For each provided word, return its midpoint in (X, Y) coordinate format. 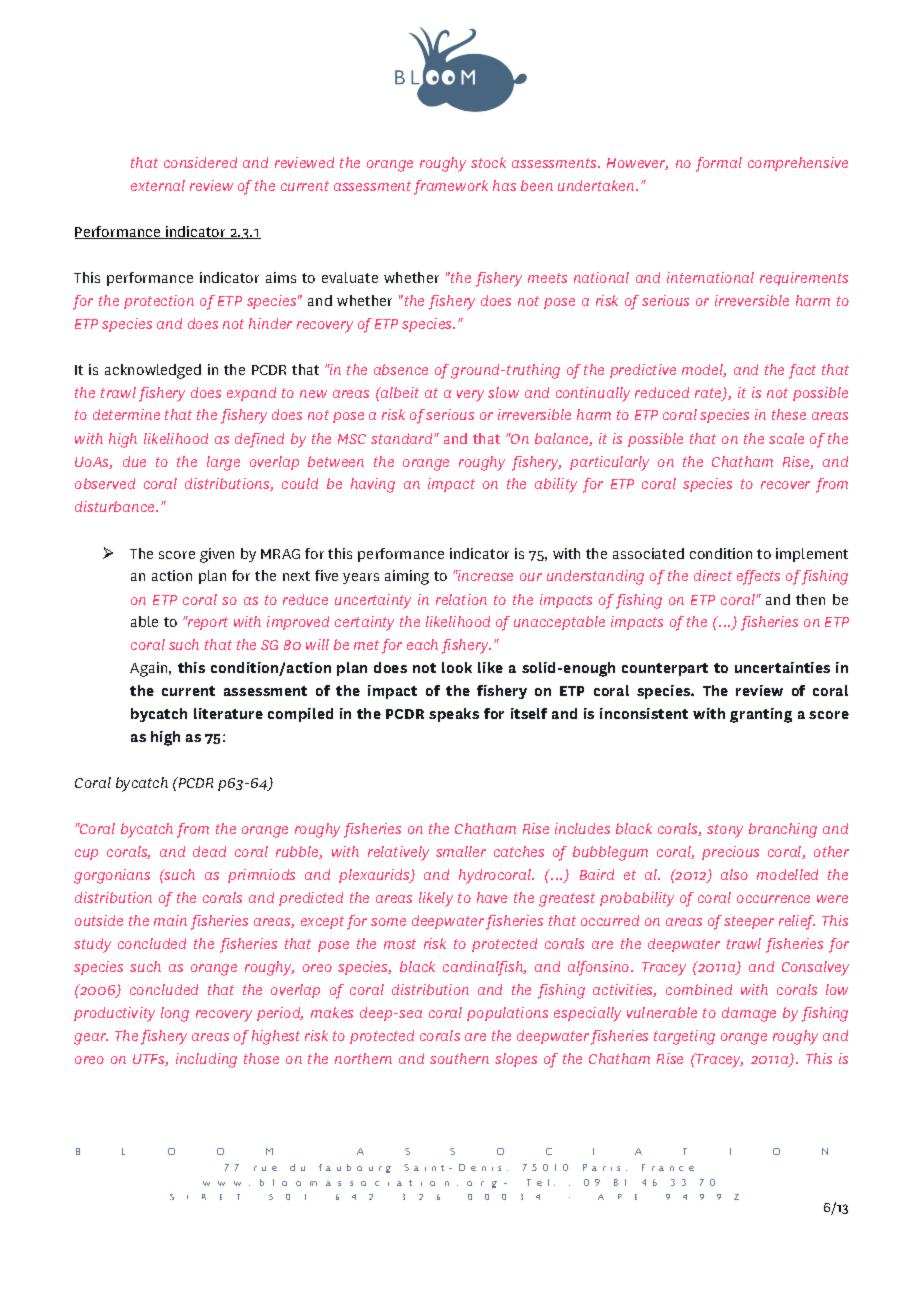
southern (459, 1058)
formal (719, 164)
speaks (454, 715)
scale (786, 438)
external (158, 185)
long (175, 1014)
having (373, 485)
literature (228, 713)
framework (451, 187)
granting (761, 715)
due (134, 461)
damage (749, 1014)
